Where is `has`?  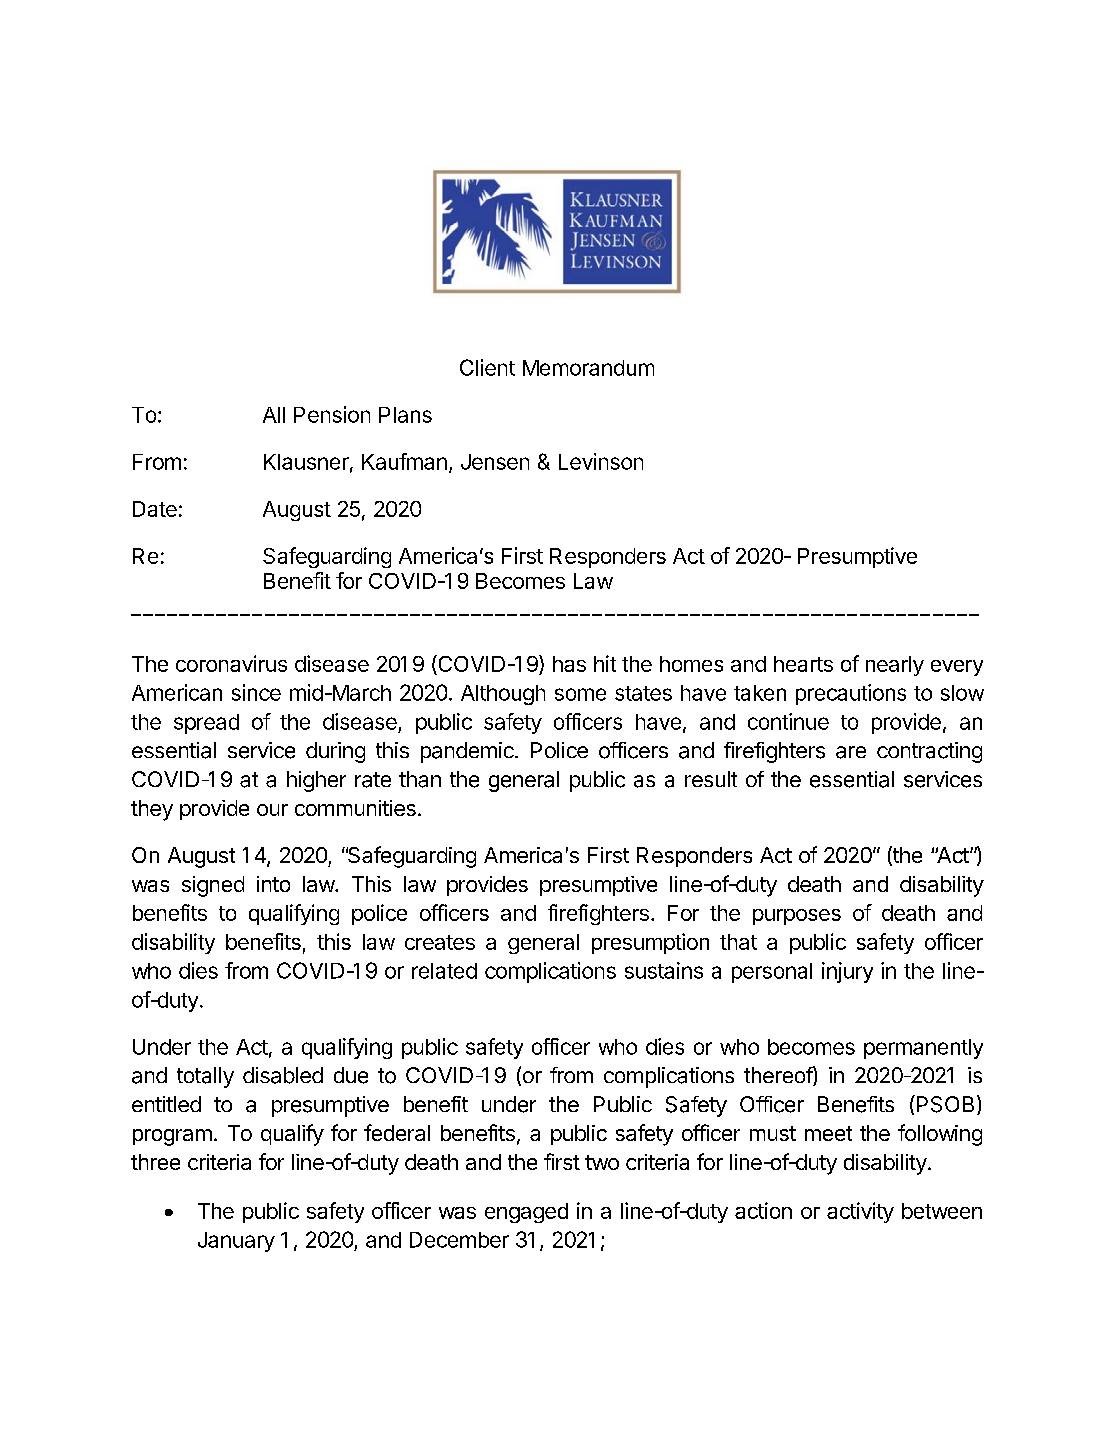 has is located at coordinates (569, 664).
